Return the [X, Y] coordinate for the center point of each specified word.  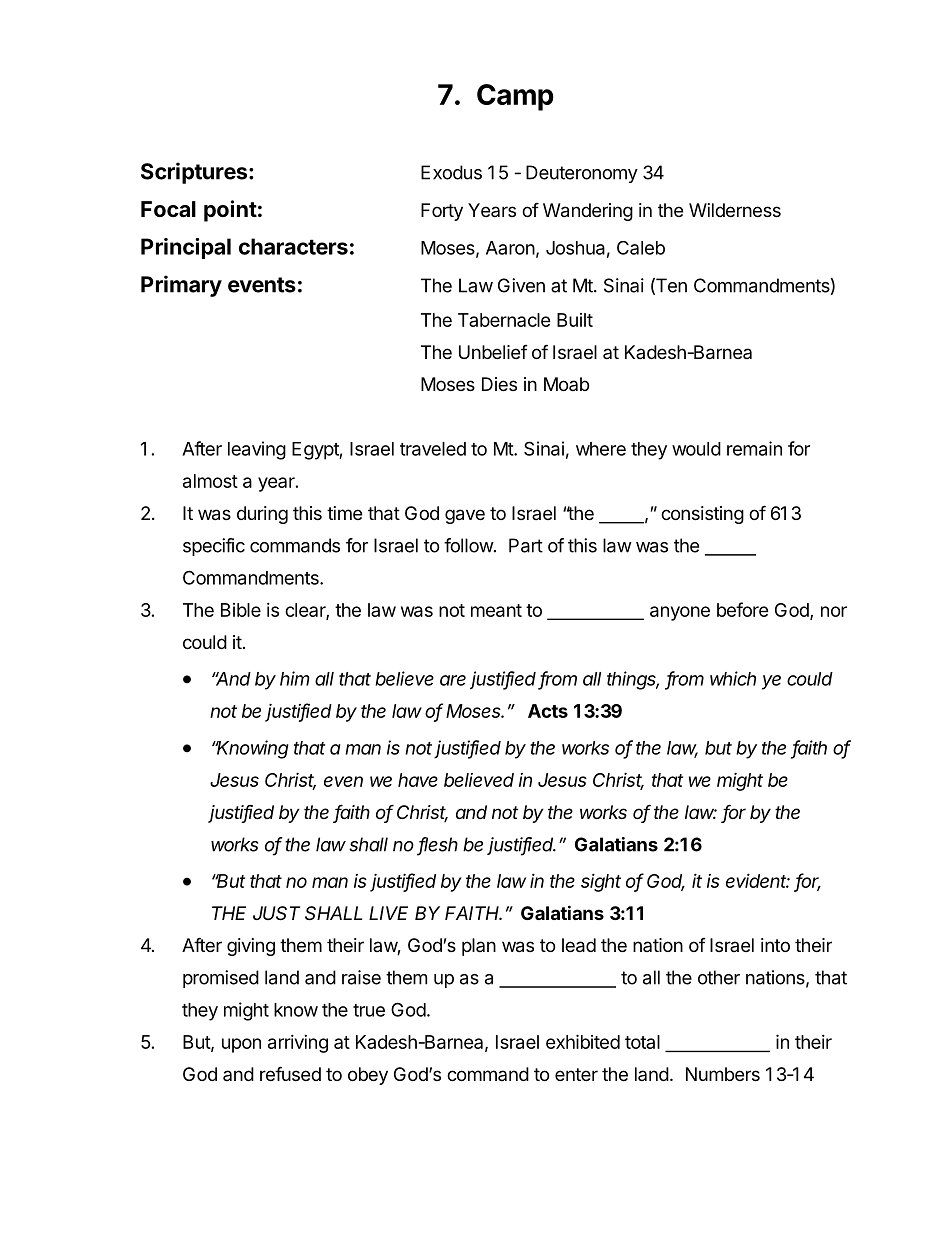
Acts [548, 711]
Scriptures [194, 173]
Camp [515, 97]
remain [754, 448]
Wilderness [735, 210]
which [733, 678]
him [295, 678]
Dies [499, 384]
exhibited [583, 1041]
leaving [257, 450]
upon [241, 1045]
